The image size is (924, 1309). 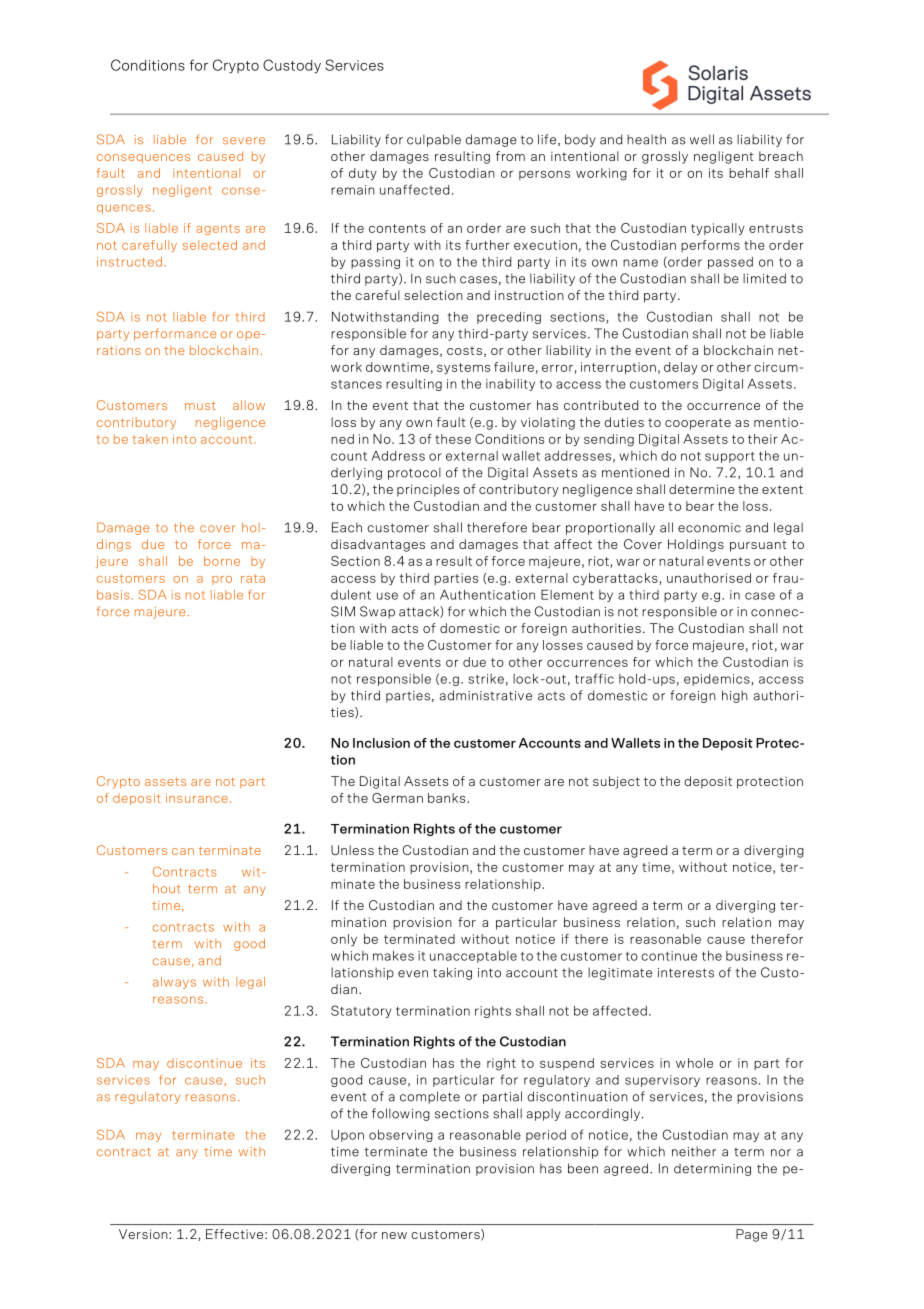 What do you see at coordinates (144, 1234) in the document?
I see `Version` at bounding box center [144, 1234].
